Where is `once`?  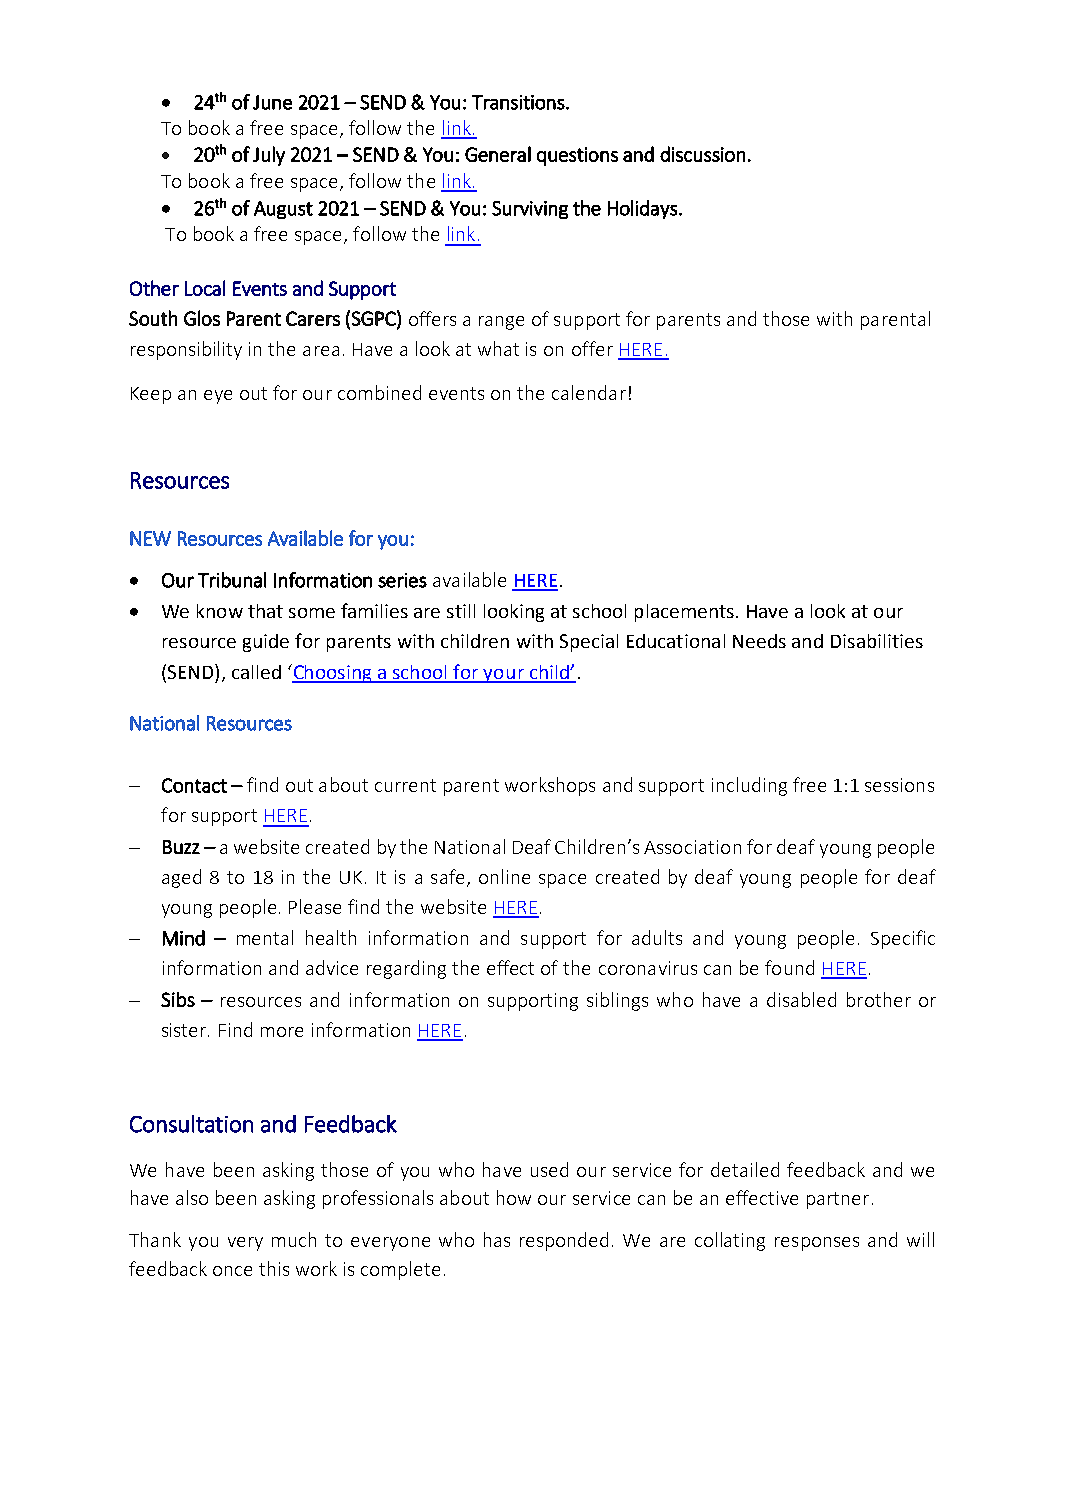 once is located at coordinates (232, 1271).
